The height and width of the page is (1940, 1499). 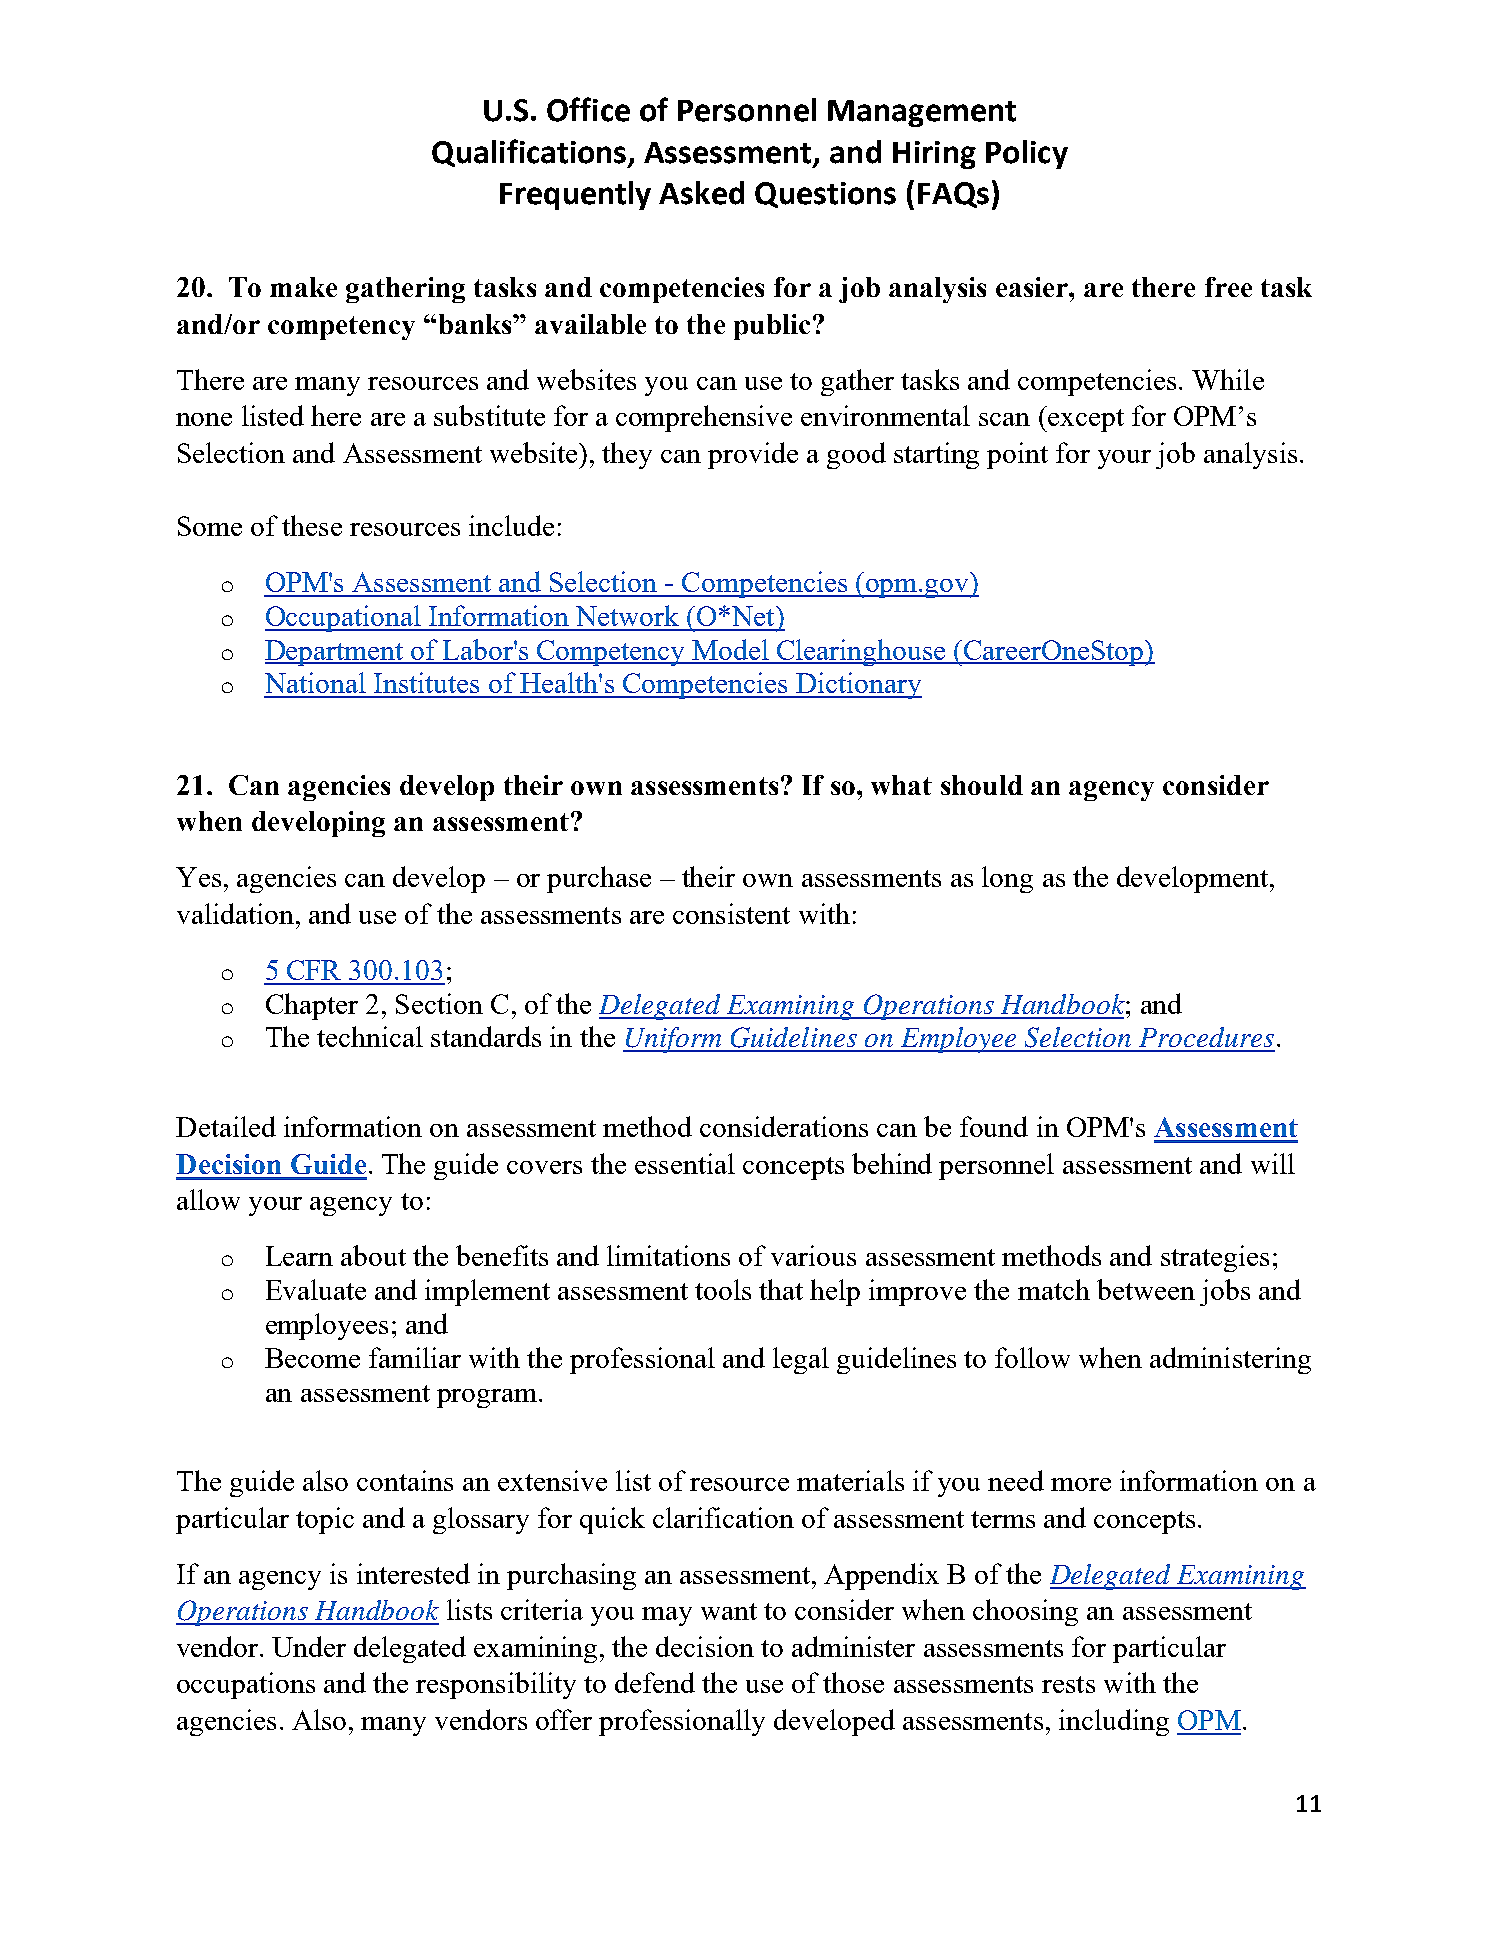 What do you see at coordinates (1007, 879) in the page?
I see `long` at bounding box center [1007, 879].
